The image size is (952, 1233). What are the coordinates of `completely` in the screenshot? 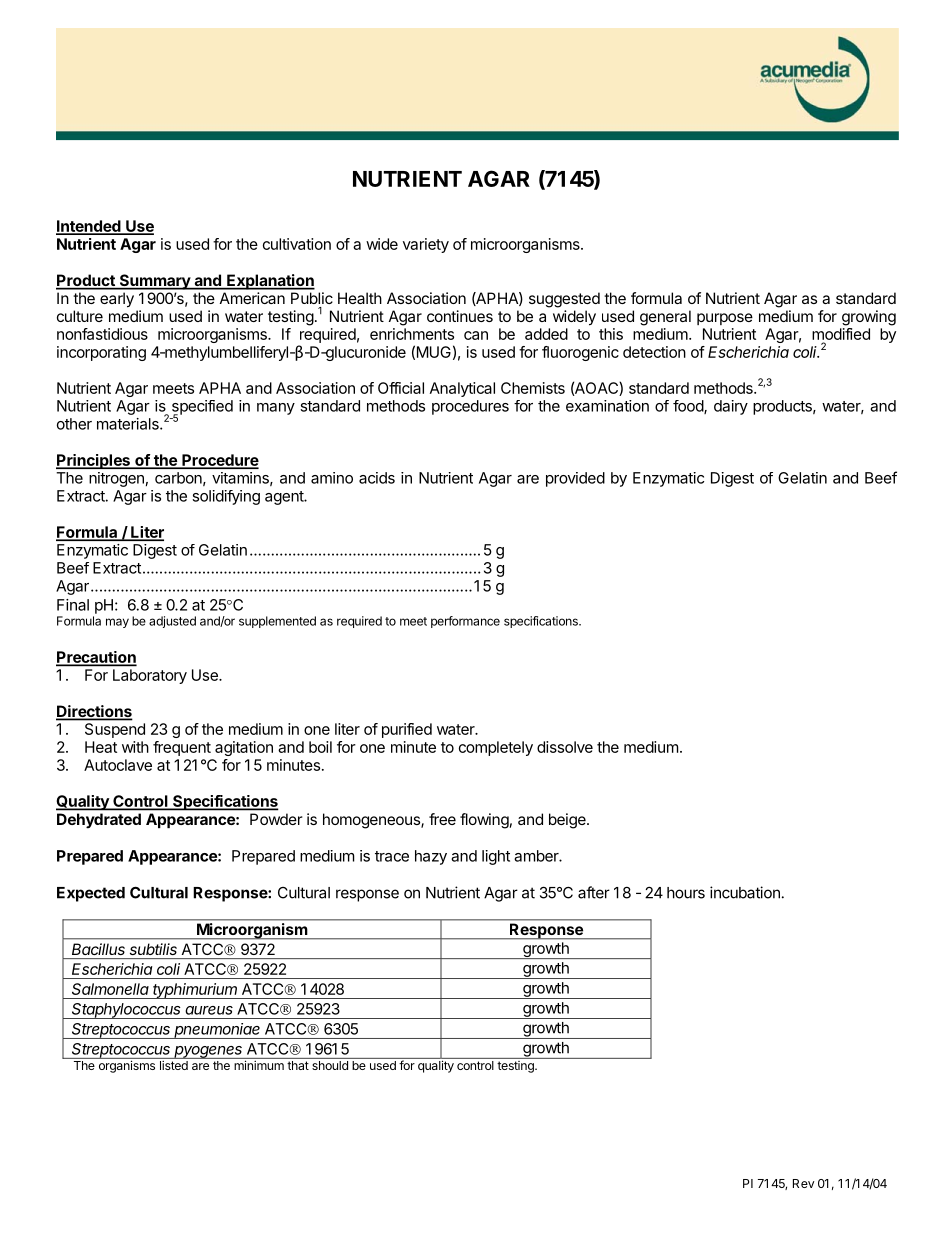 It's located at (496, 748).
